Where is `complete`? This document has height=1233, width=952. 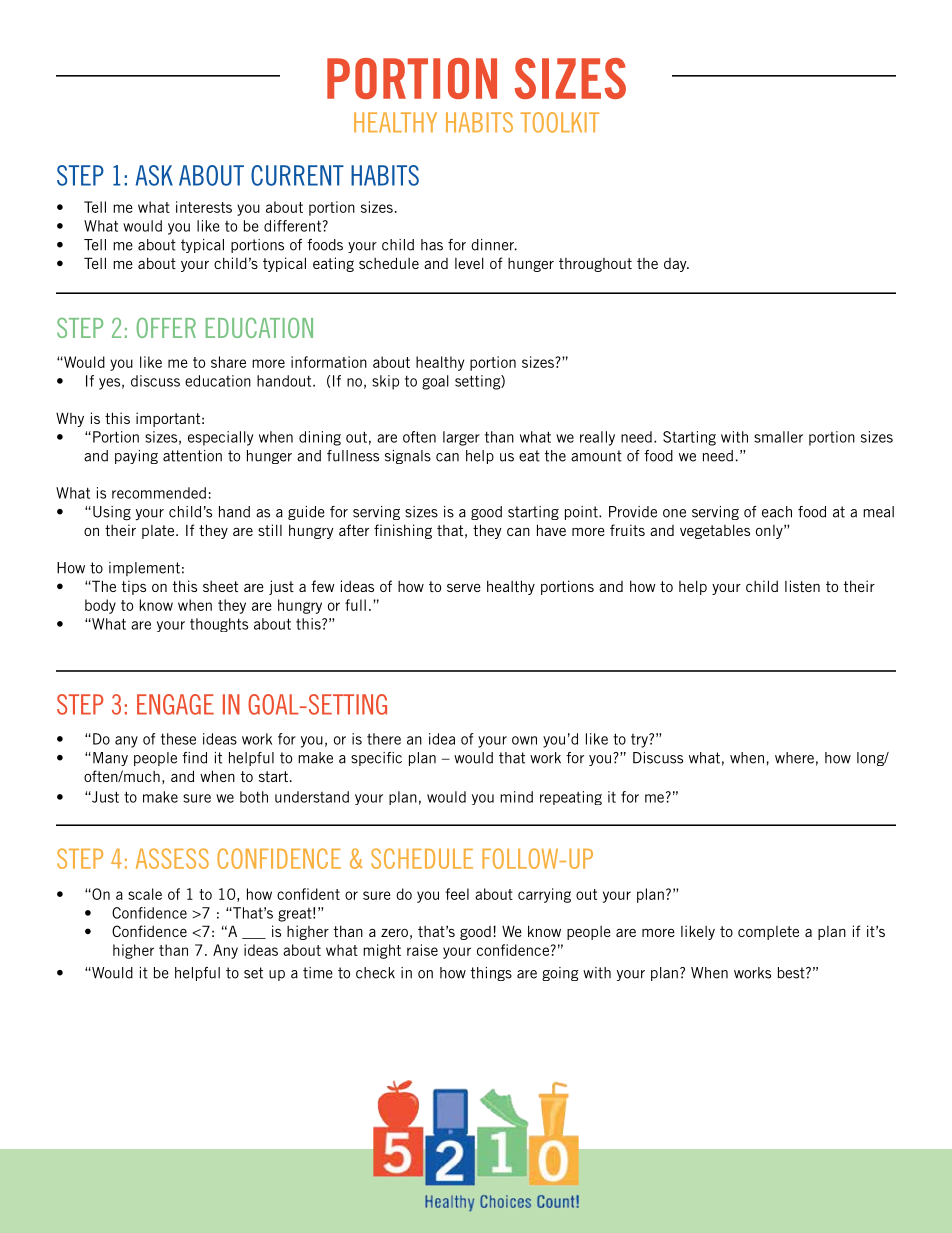
complete is located at coordinates (768, 933).
